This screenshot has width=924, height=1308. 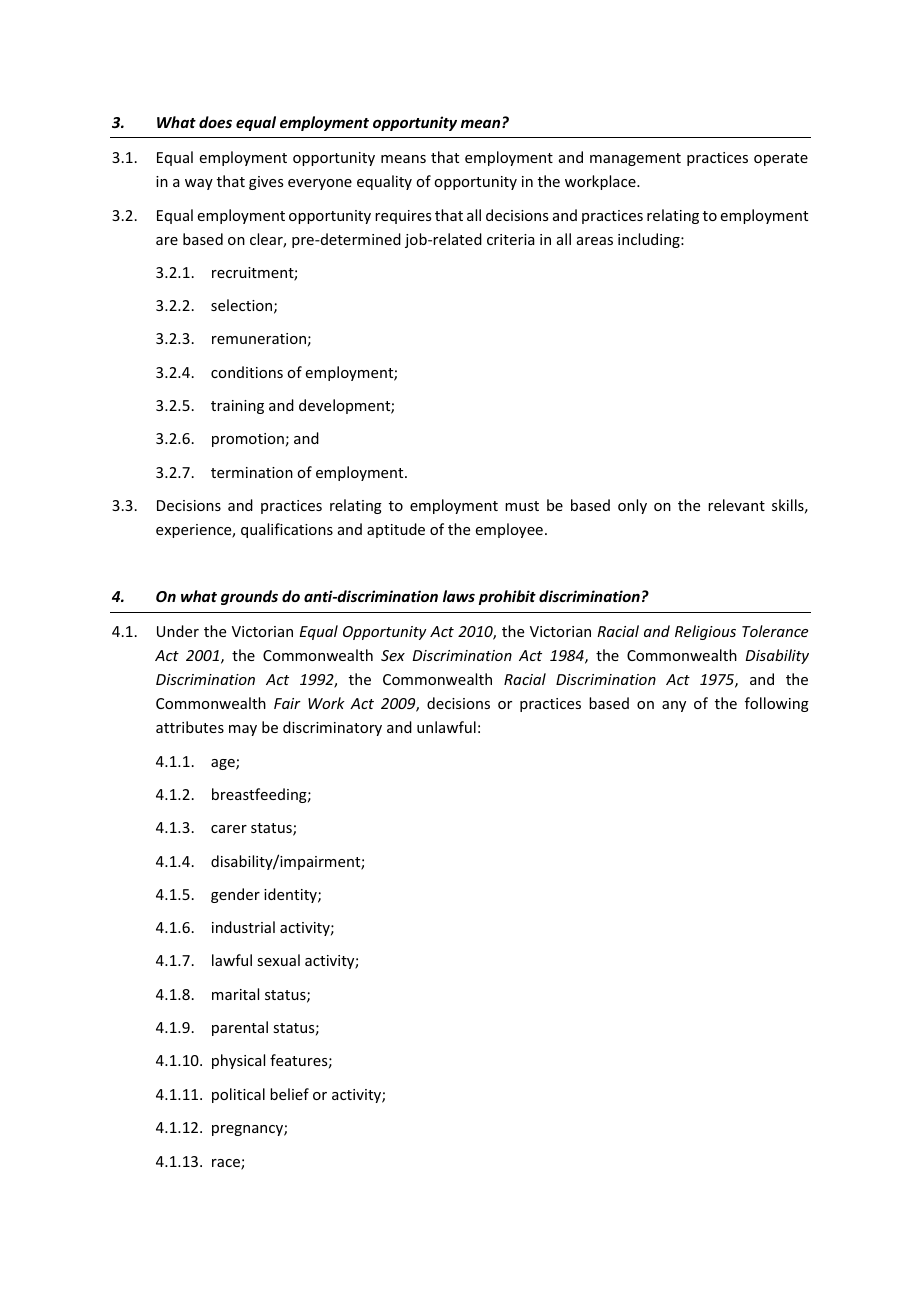 I want to click on any, so click(x=674, y=706).
